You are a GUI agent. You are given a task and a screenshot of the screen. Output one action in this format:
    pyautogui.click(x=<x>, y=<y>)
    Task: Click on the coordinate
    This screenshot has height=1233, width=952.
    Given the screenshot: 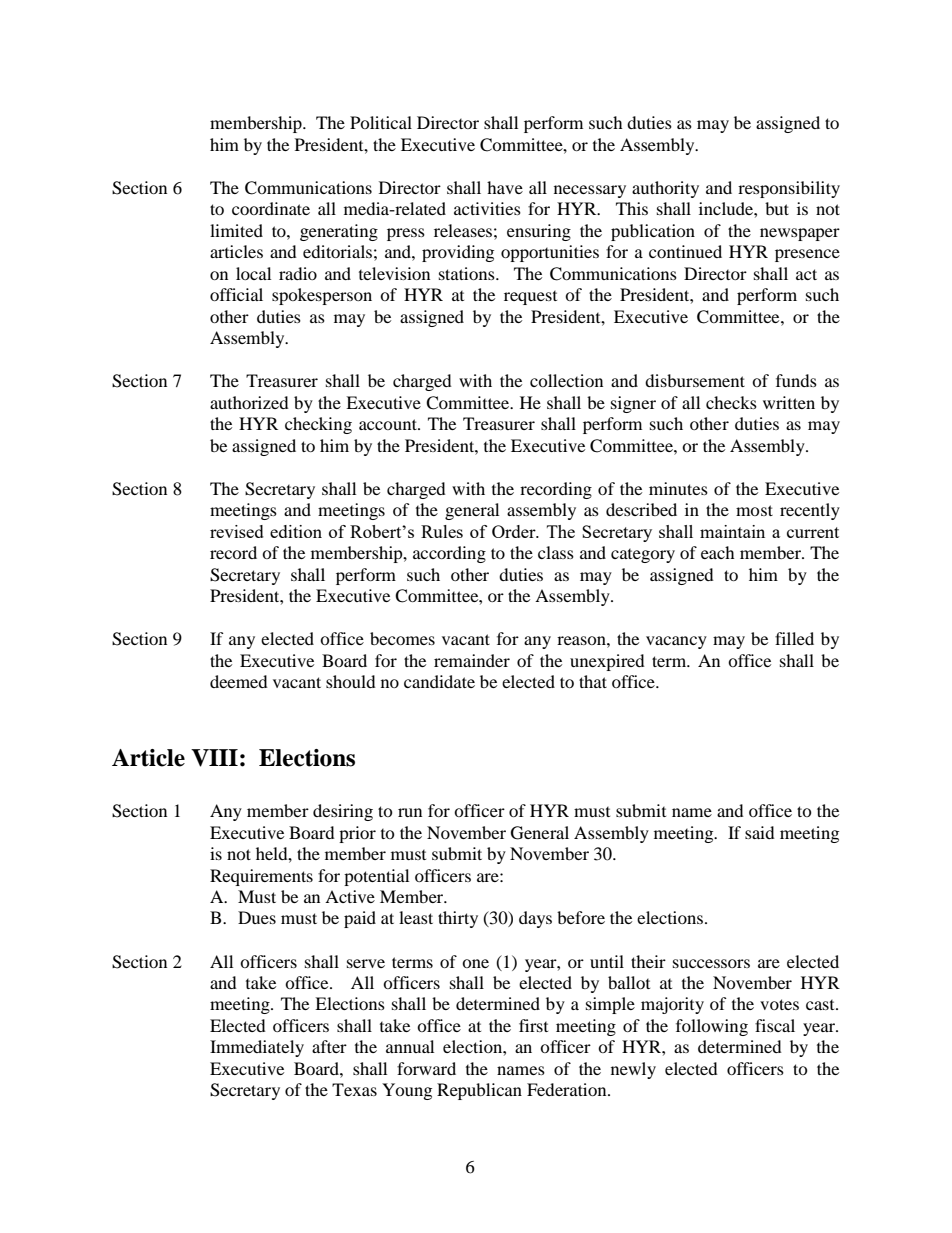 What is the action you would take?
    pyautogui.click(x=271, y=208)
